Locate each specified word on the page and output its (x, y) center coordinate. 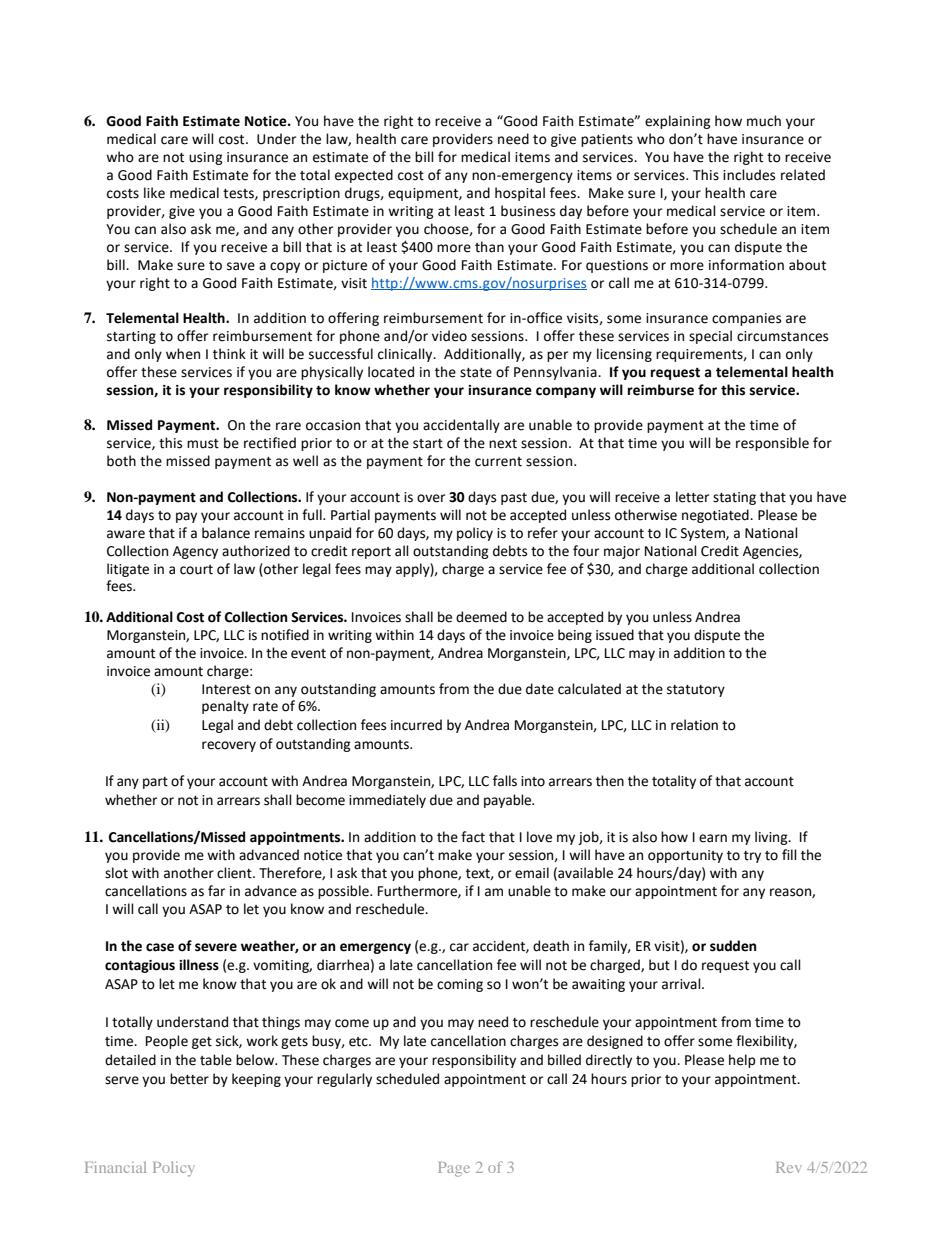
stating (734, 498)
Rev (789, 1167)
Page (454, 1169)
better (189, 1079)
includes (749, 175)
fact (473, 837)
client (235, 873)
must (203, 444)
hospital (520, 194)
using (206, 158)
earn (713, 838)
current (498, 462)
